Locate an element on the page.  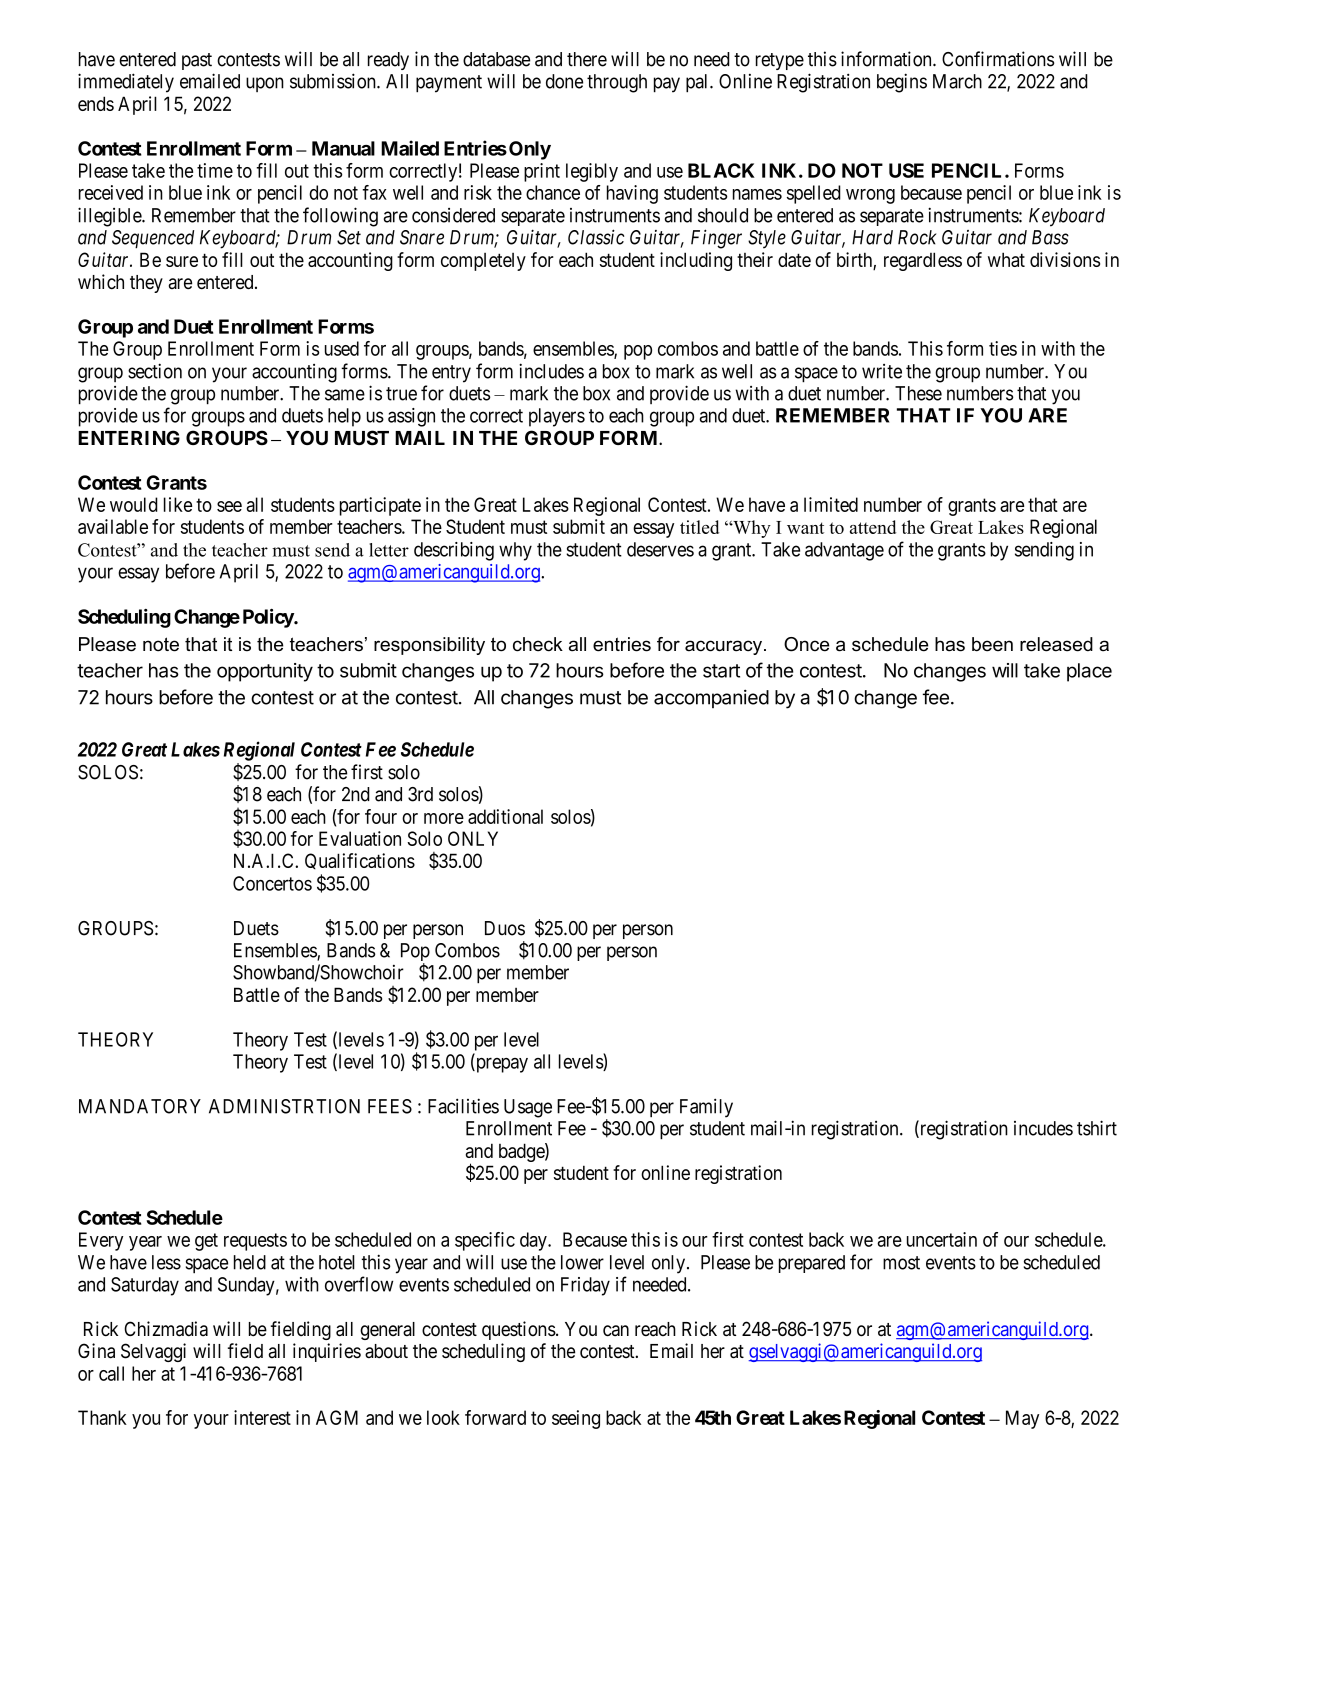
through is located at coordinates (617, 83).
